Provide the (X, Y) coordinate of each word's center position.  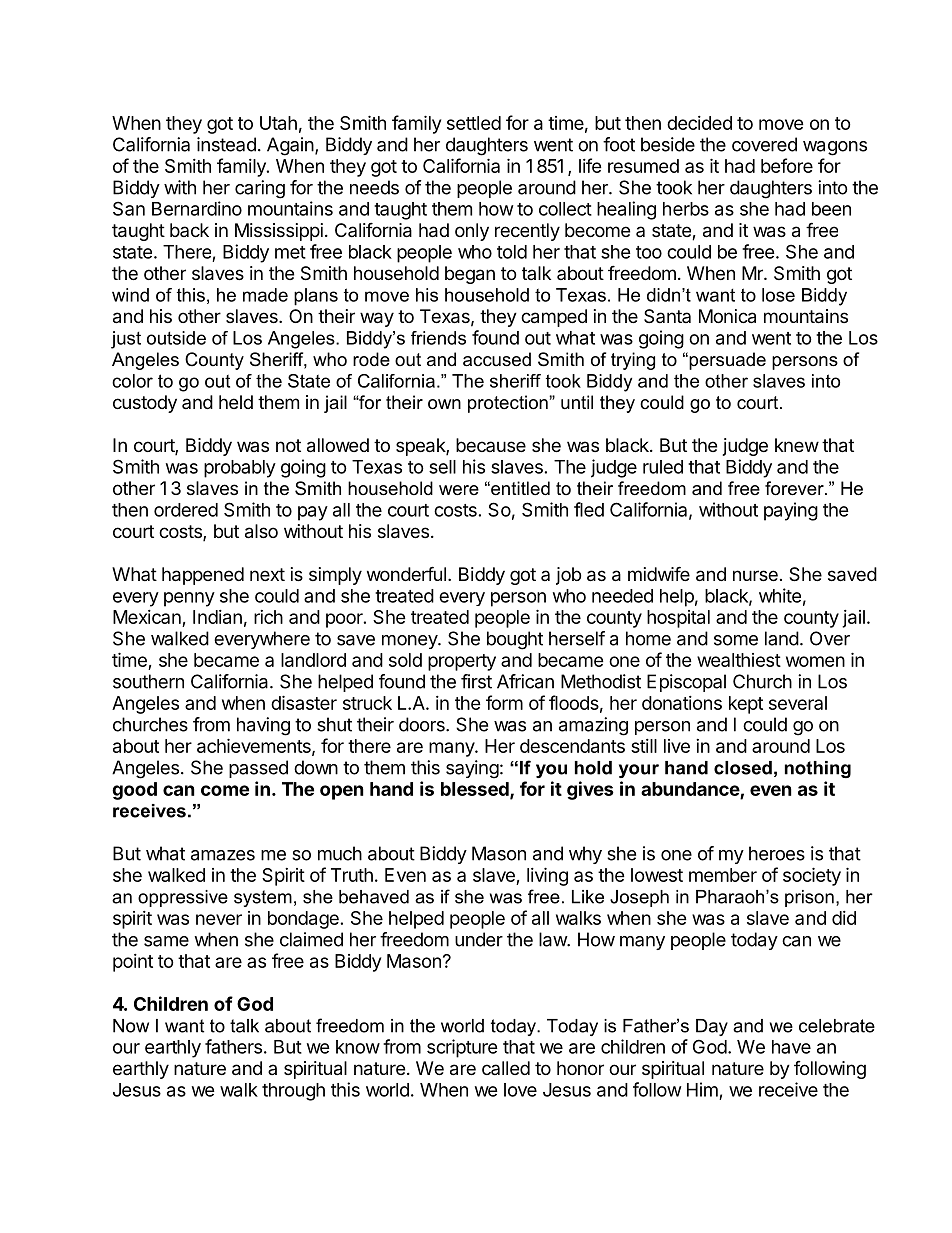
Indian (217, 617)
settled (474, 123)
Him (702, 1089)
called (506, 1068)
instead (226, 144)
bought (515, 640)
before (787, 165)
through (293, 1092)
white (780, 595)
